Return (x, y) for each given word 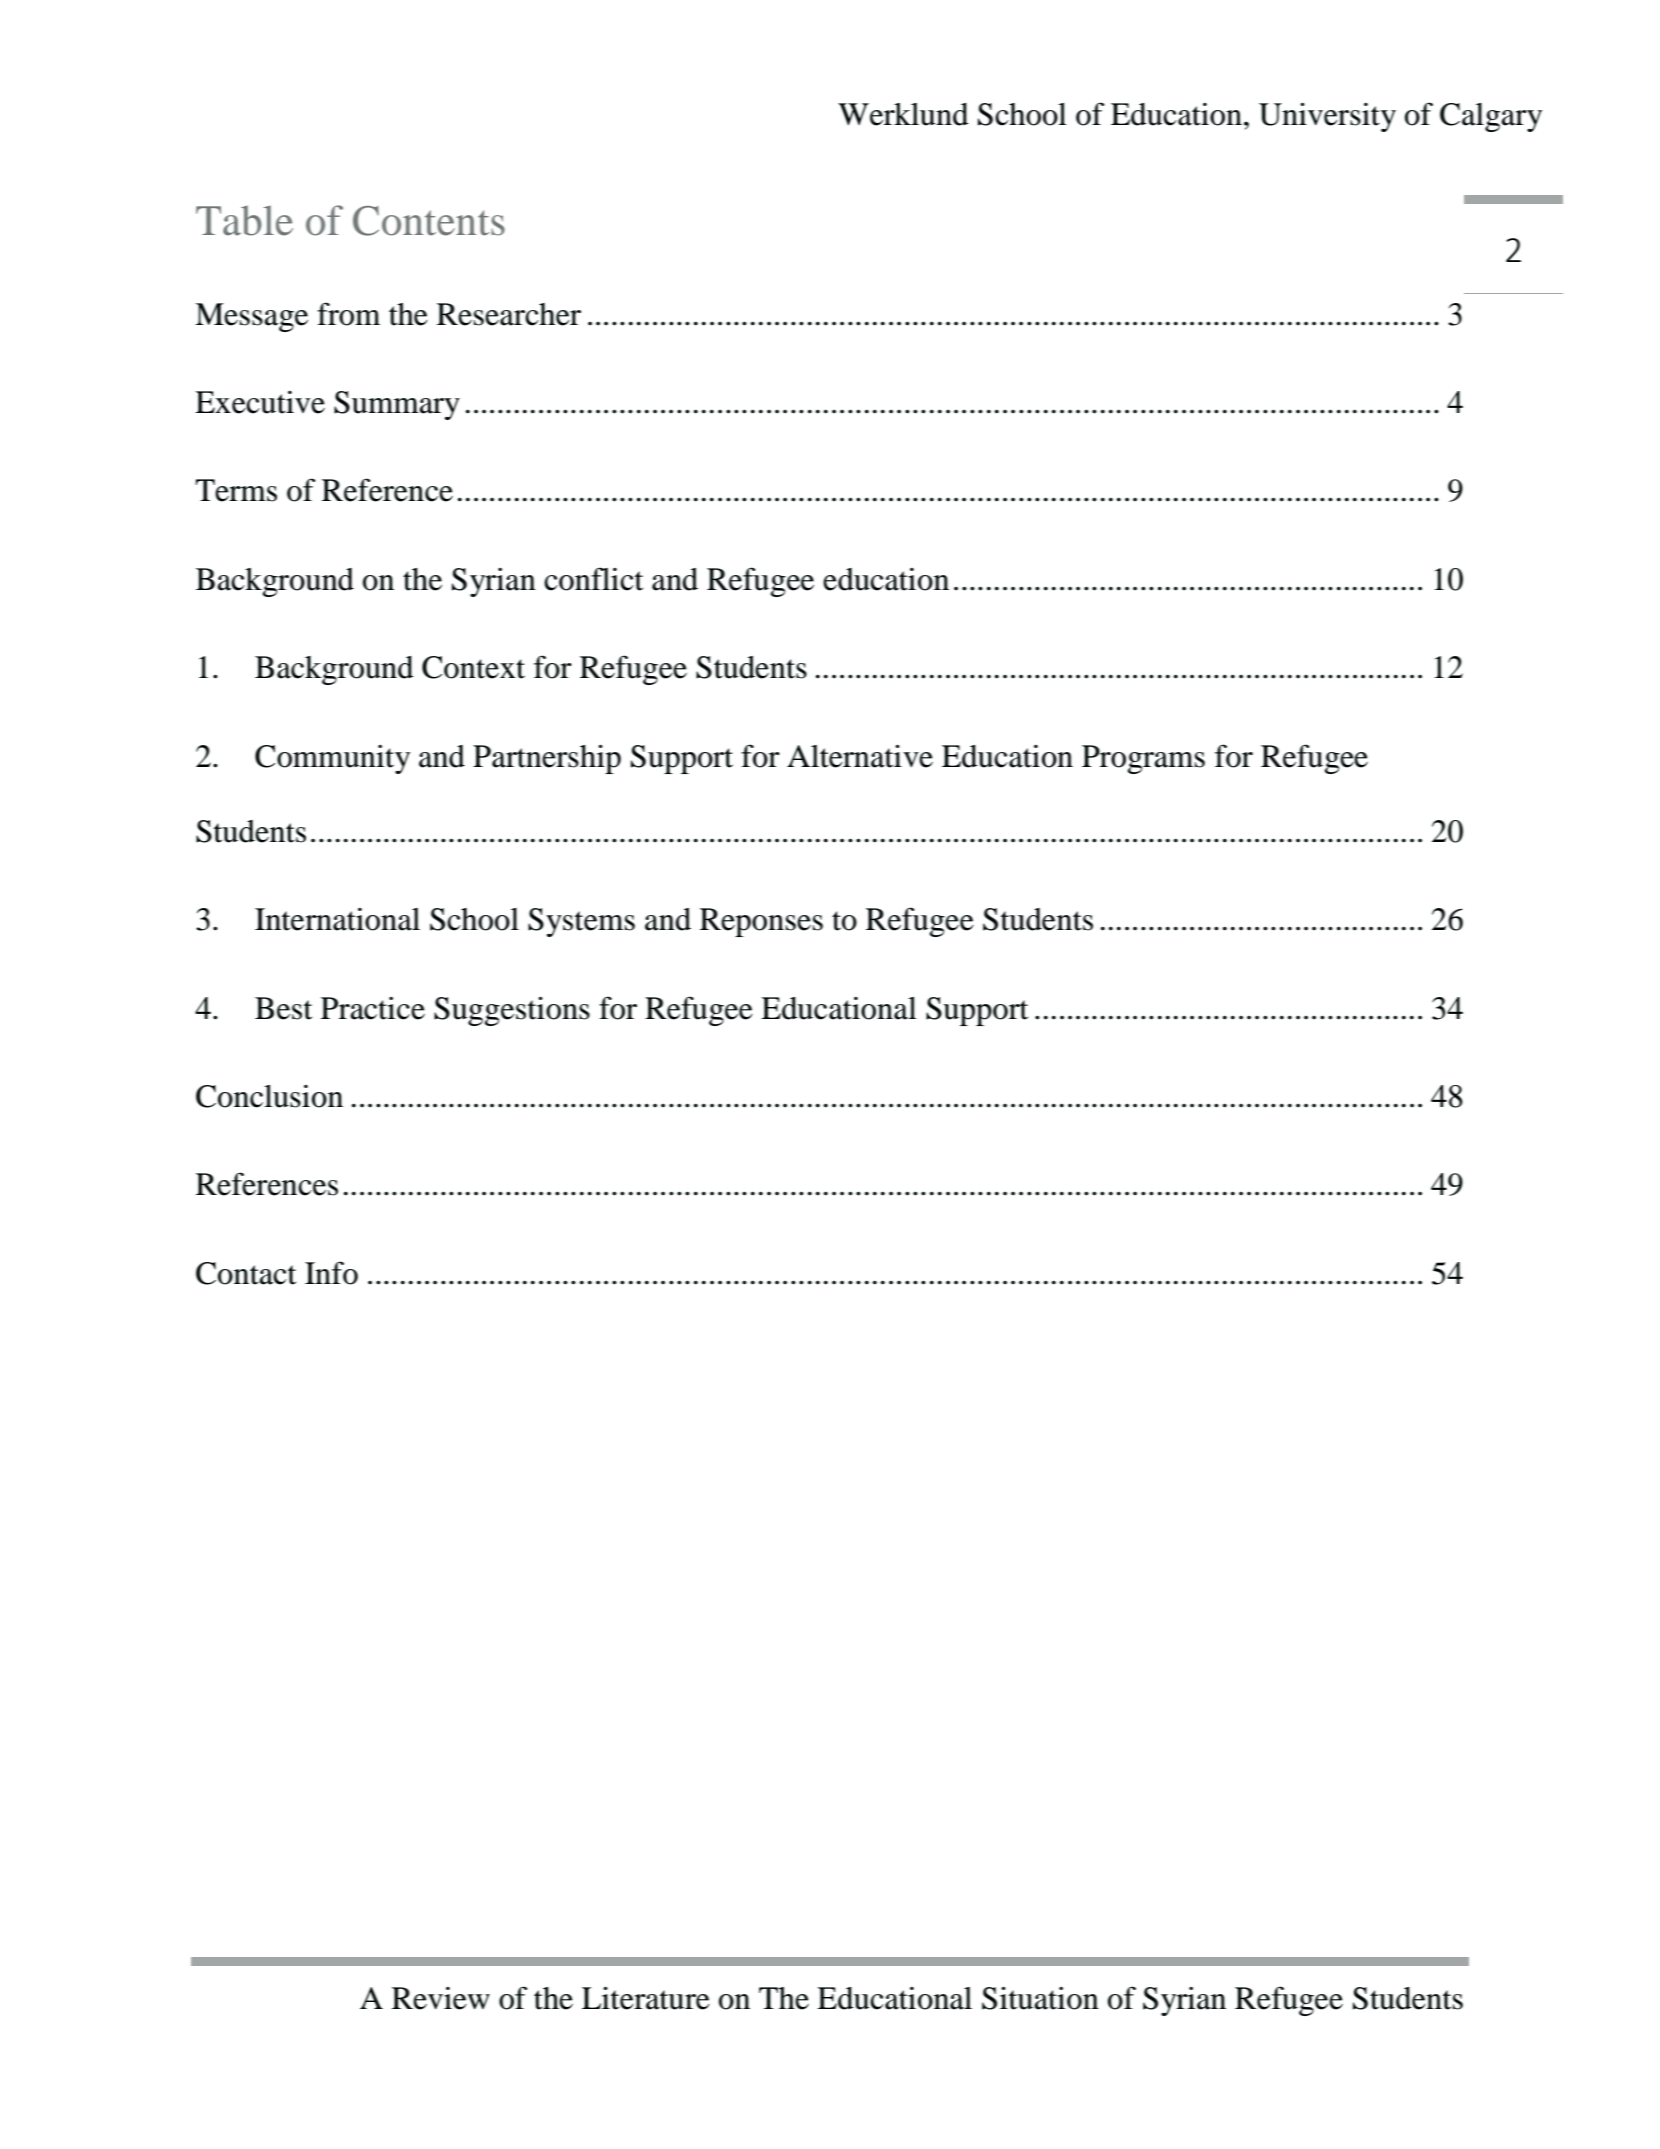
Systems (581, 922)
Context (473, 667)
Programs (1143, 759)
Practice (373, 1008)
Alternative (860, 756)
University (1327, 117)
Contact (246, 1273)
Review (441, 1998)
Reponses (761, 922)
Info (331, 1273)
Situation (1040, 1998)
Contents (429, 221)
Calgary (1491, 117)
